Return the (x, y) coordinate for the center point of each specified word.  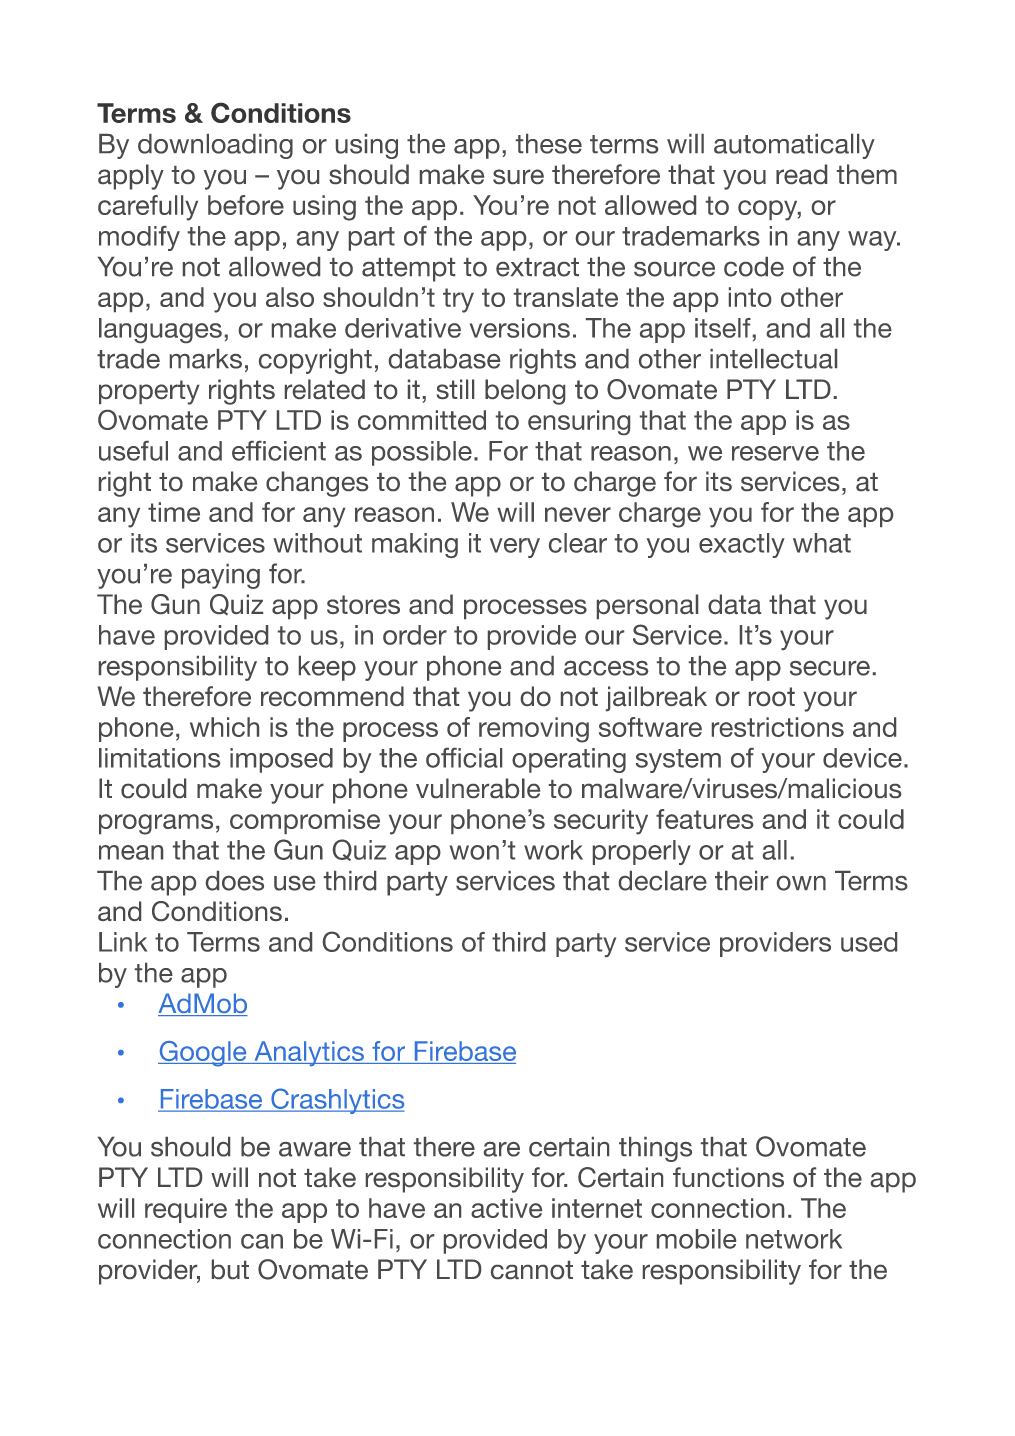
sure (518, 176)
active (506, 1208)
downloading (215, 146)
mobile (696, 1239)
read (801, 174)
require (186, 1210)
